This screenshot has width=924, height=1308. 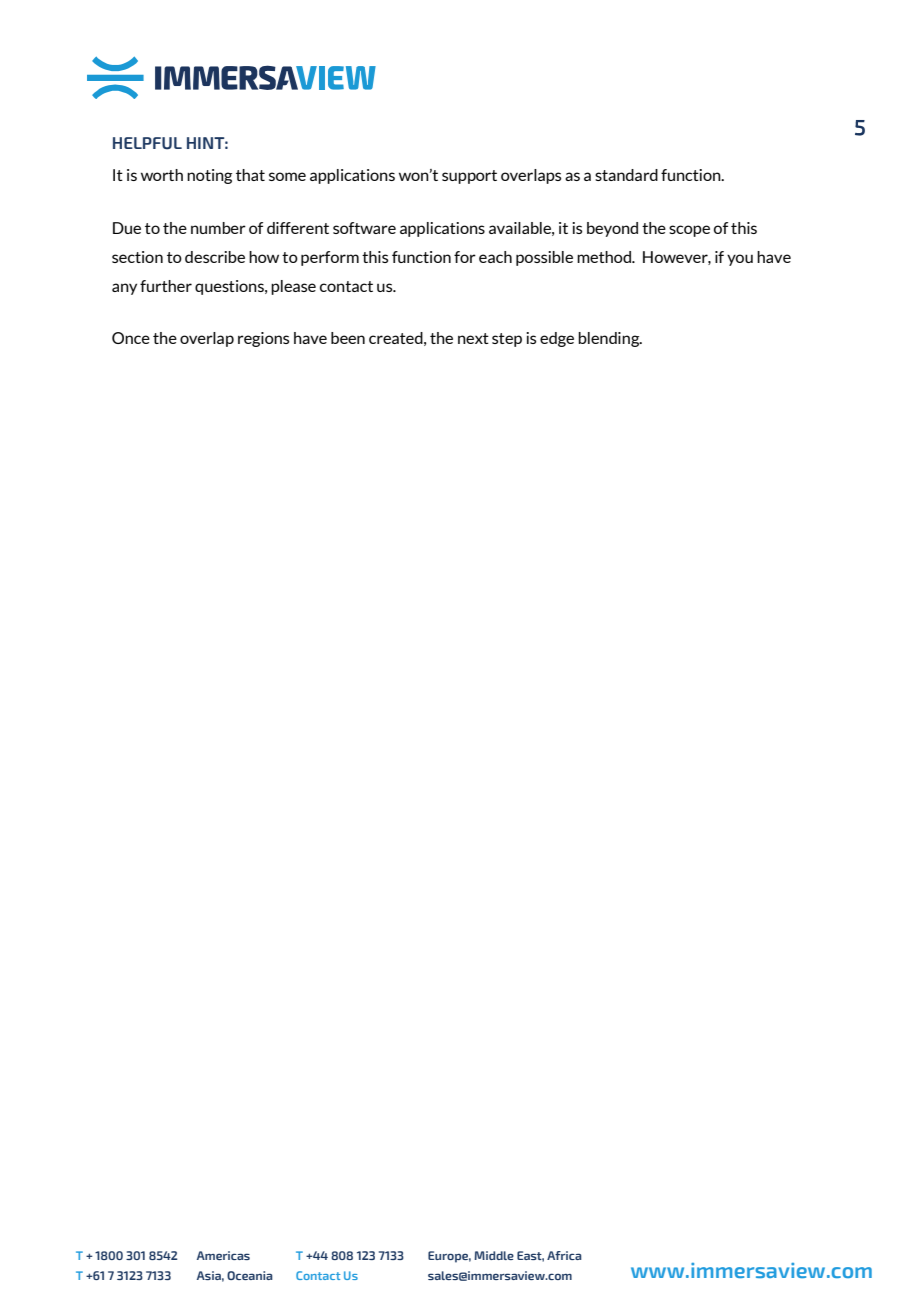 I want to click on Americas, so click(x=223, y=1255).
